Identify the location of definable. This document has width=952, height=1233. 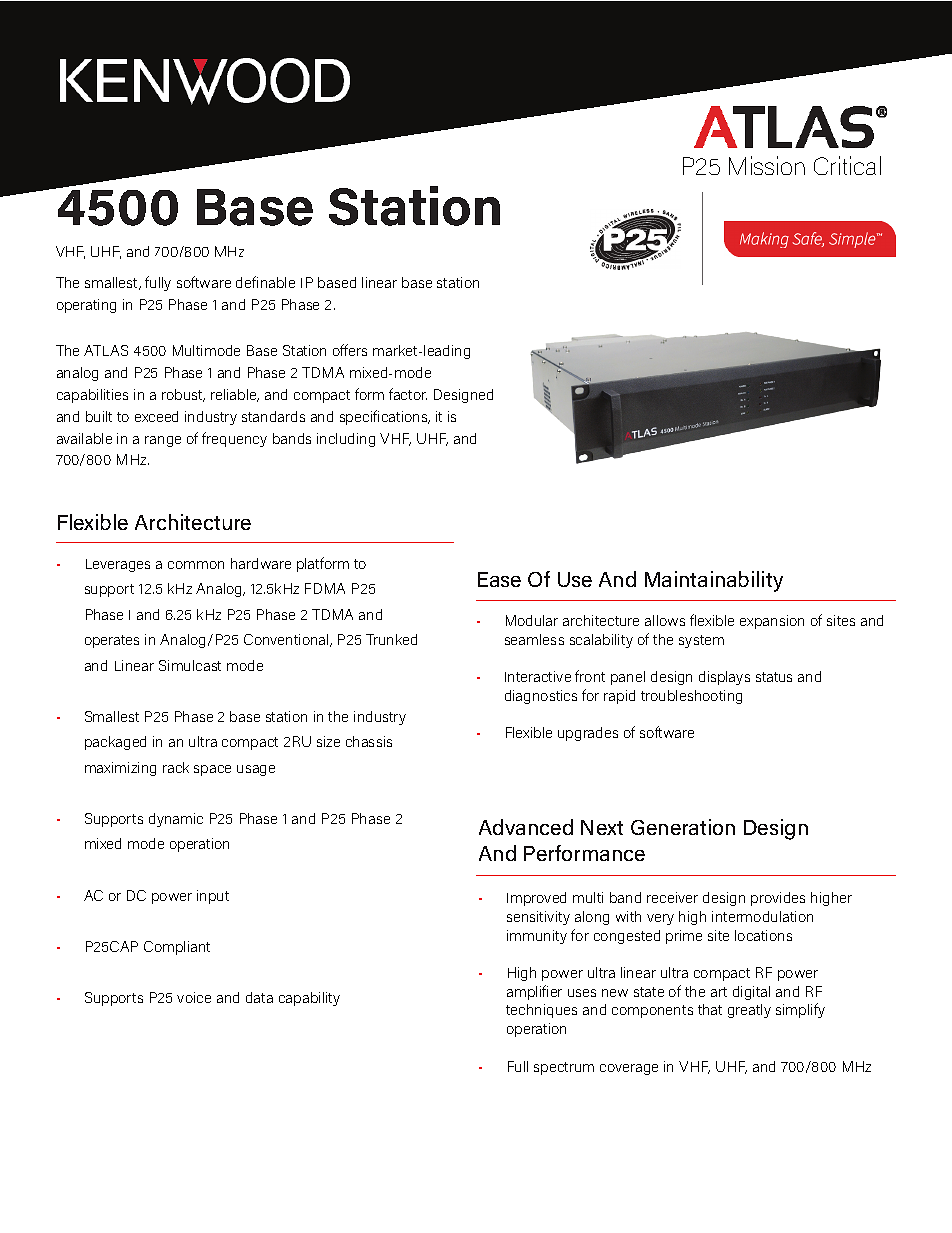
(265, 282).
